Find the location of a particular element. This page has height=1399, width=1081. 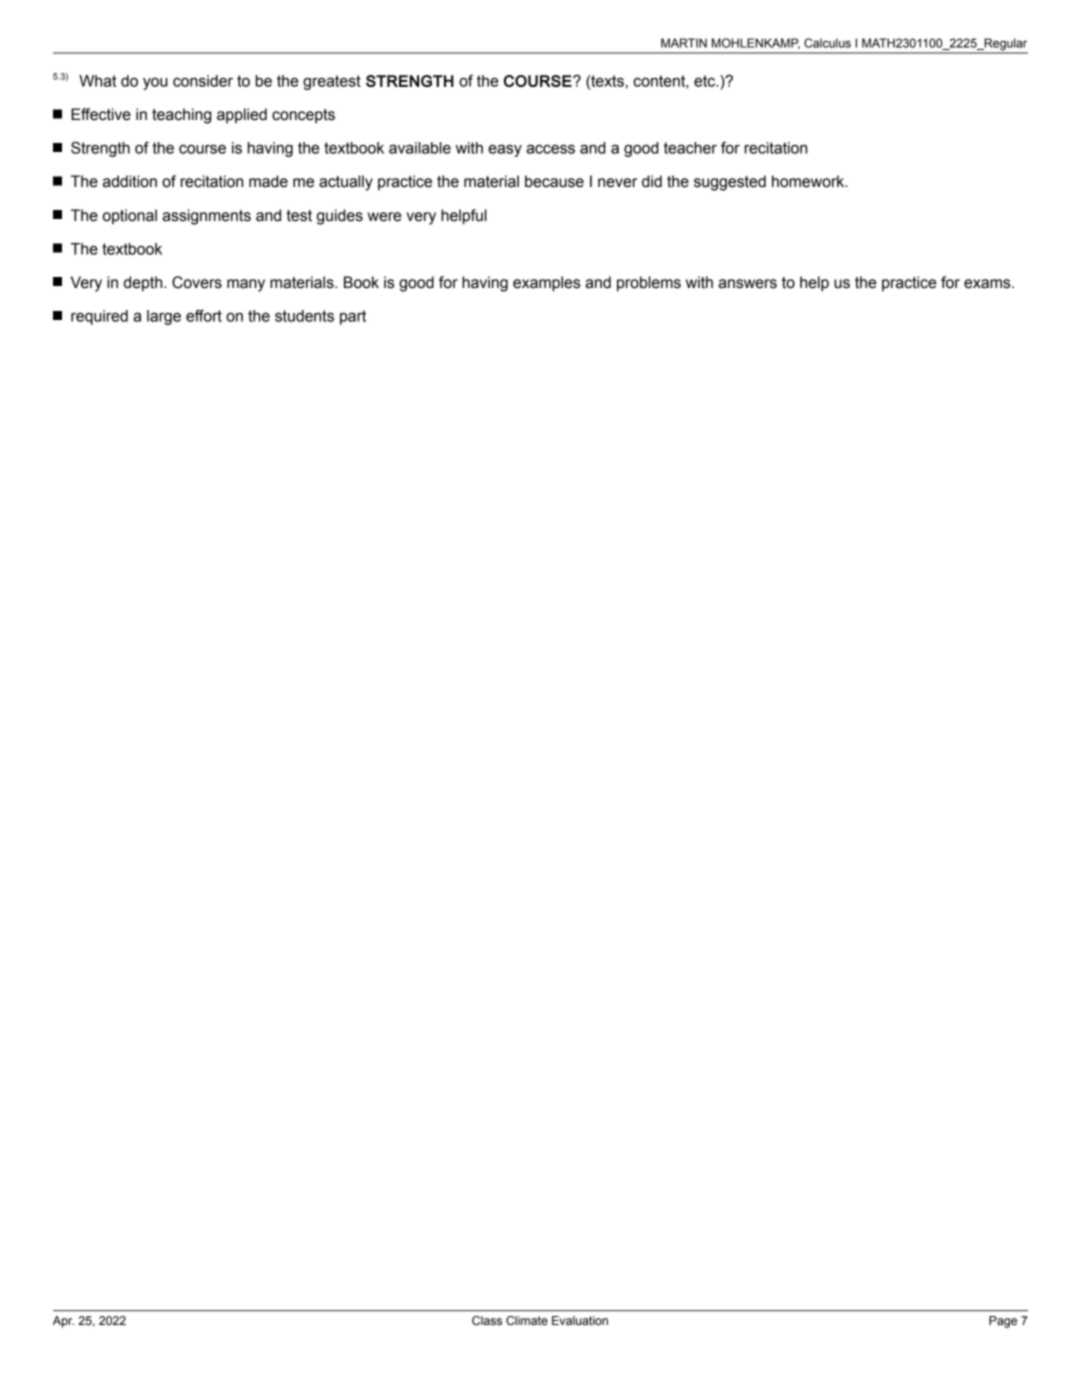

Calculus is located at coordinates (827, 43).
